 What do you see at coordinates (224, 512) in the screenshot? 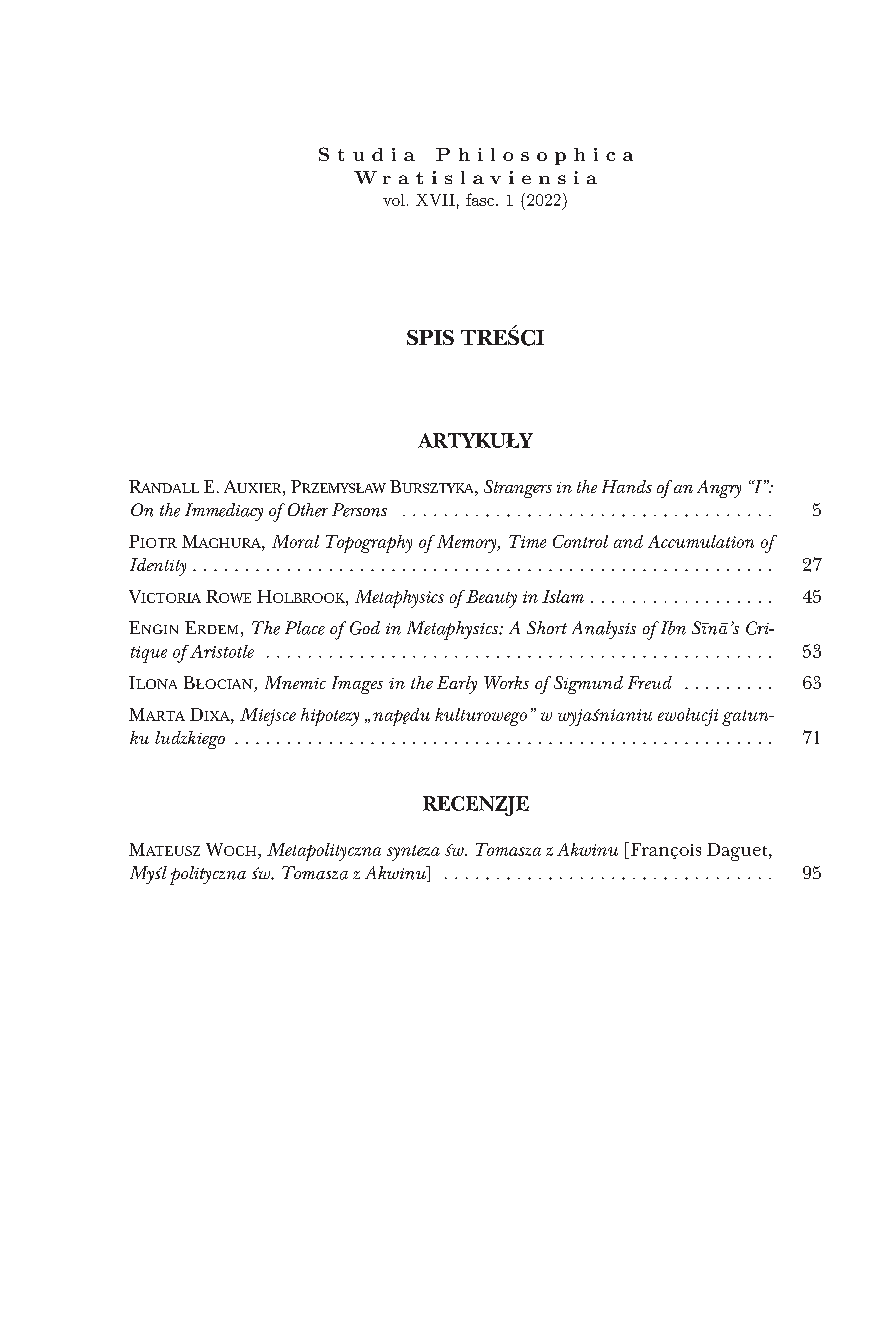
I see `Immediacy` at bounding box center [224, 512].
